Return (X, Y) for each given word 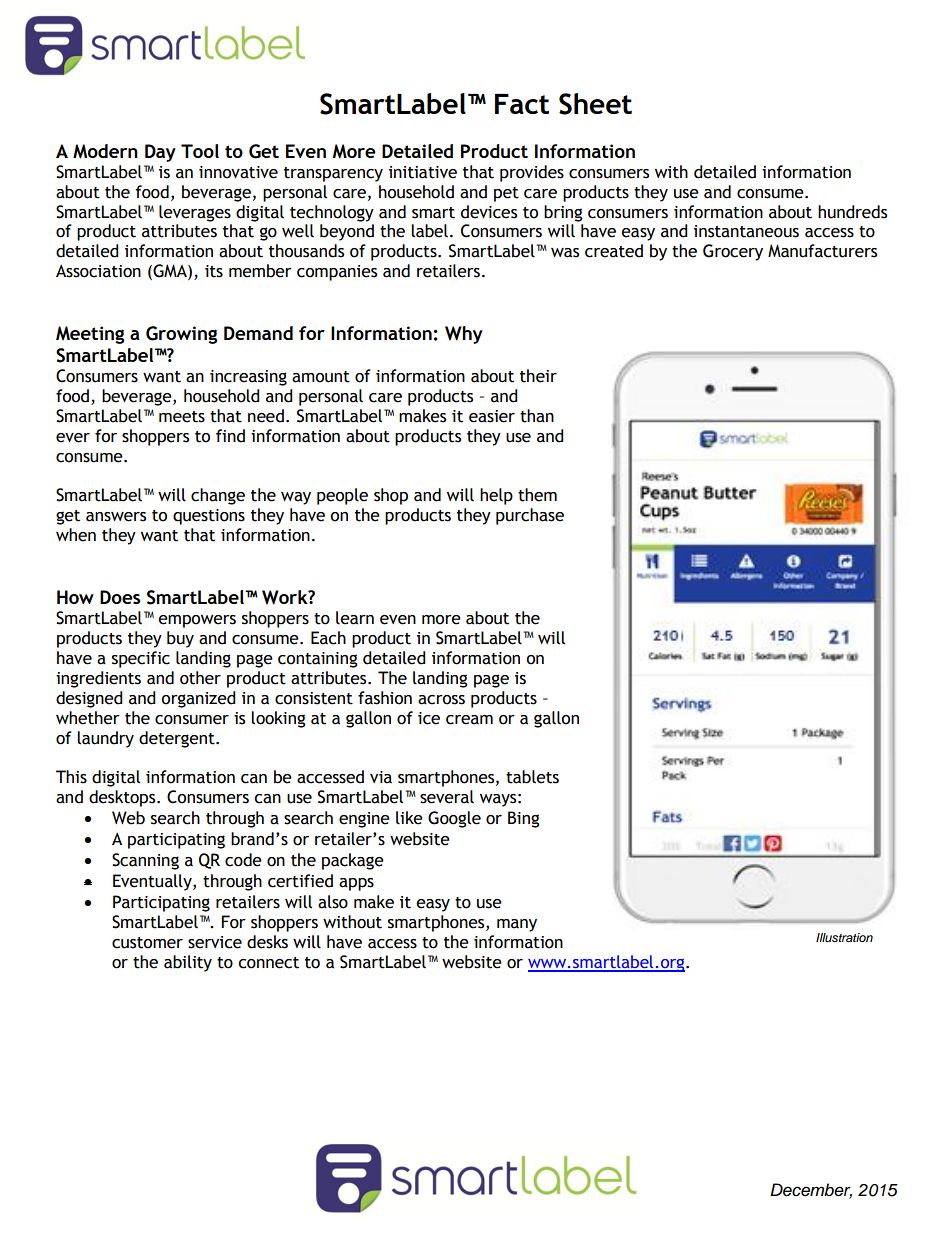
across (441, 700)
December (811, 1190)
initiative (423, 172)
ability (188, 963)
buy (180, 639)
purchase (530, 516)
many (517, 925)
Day (160, 153)
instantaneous (746, 231)
